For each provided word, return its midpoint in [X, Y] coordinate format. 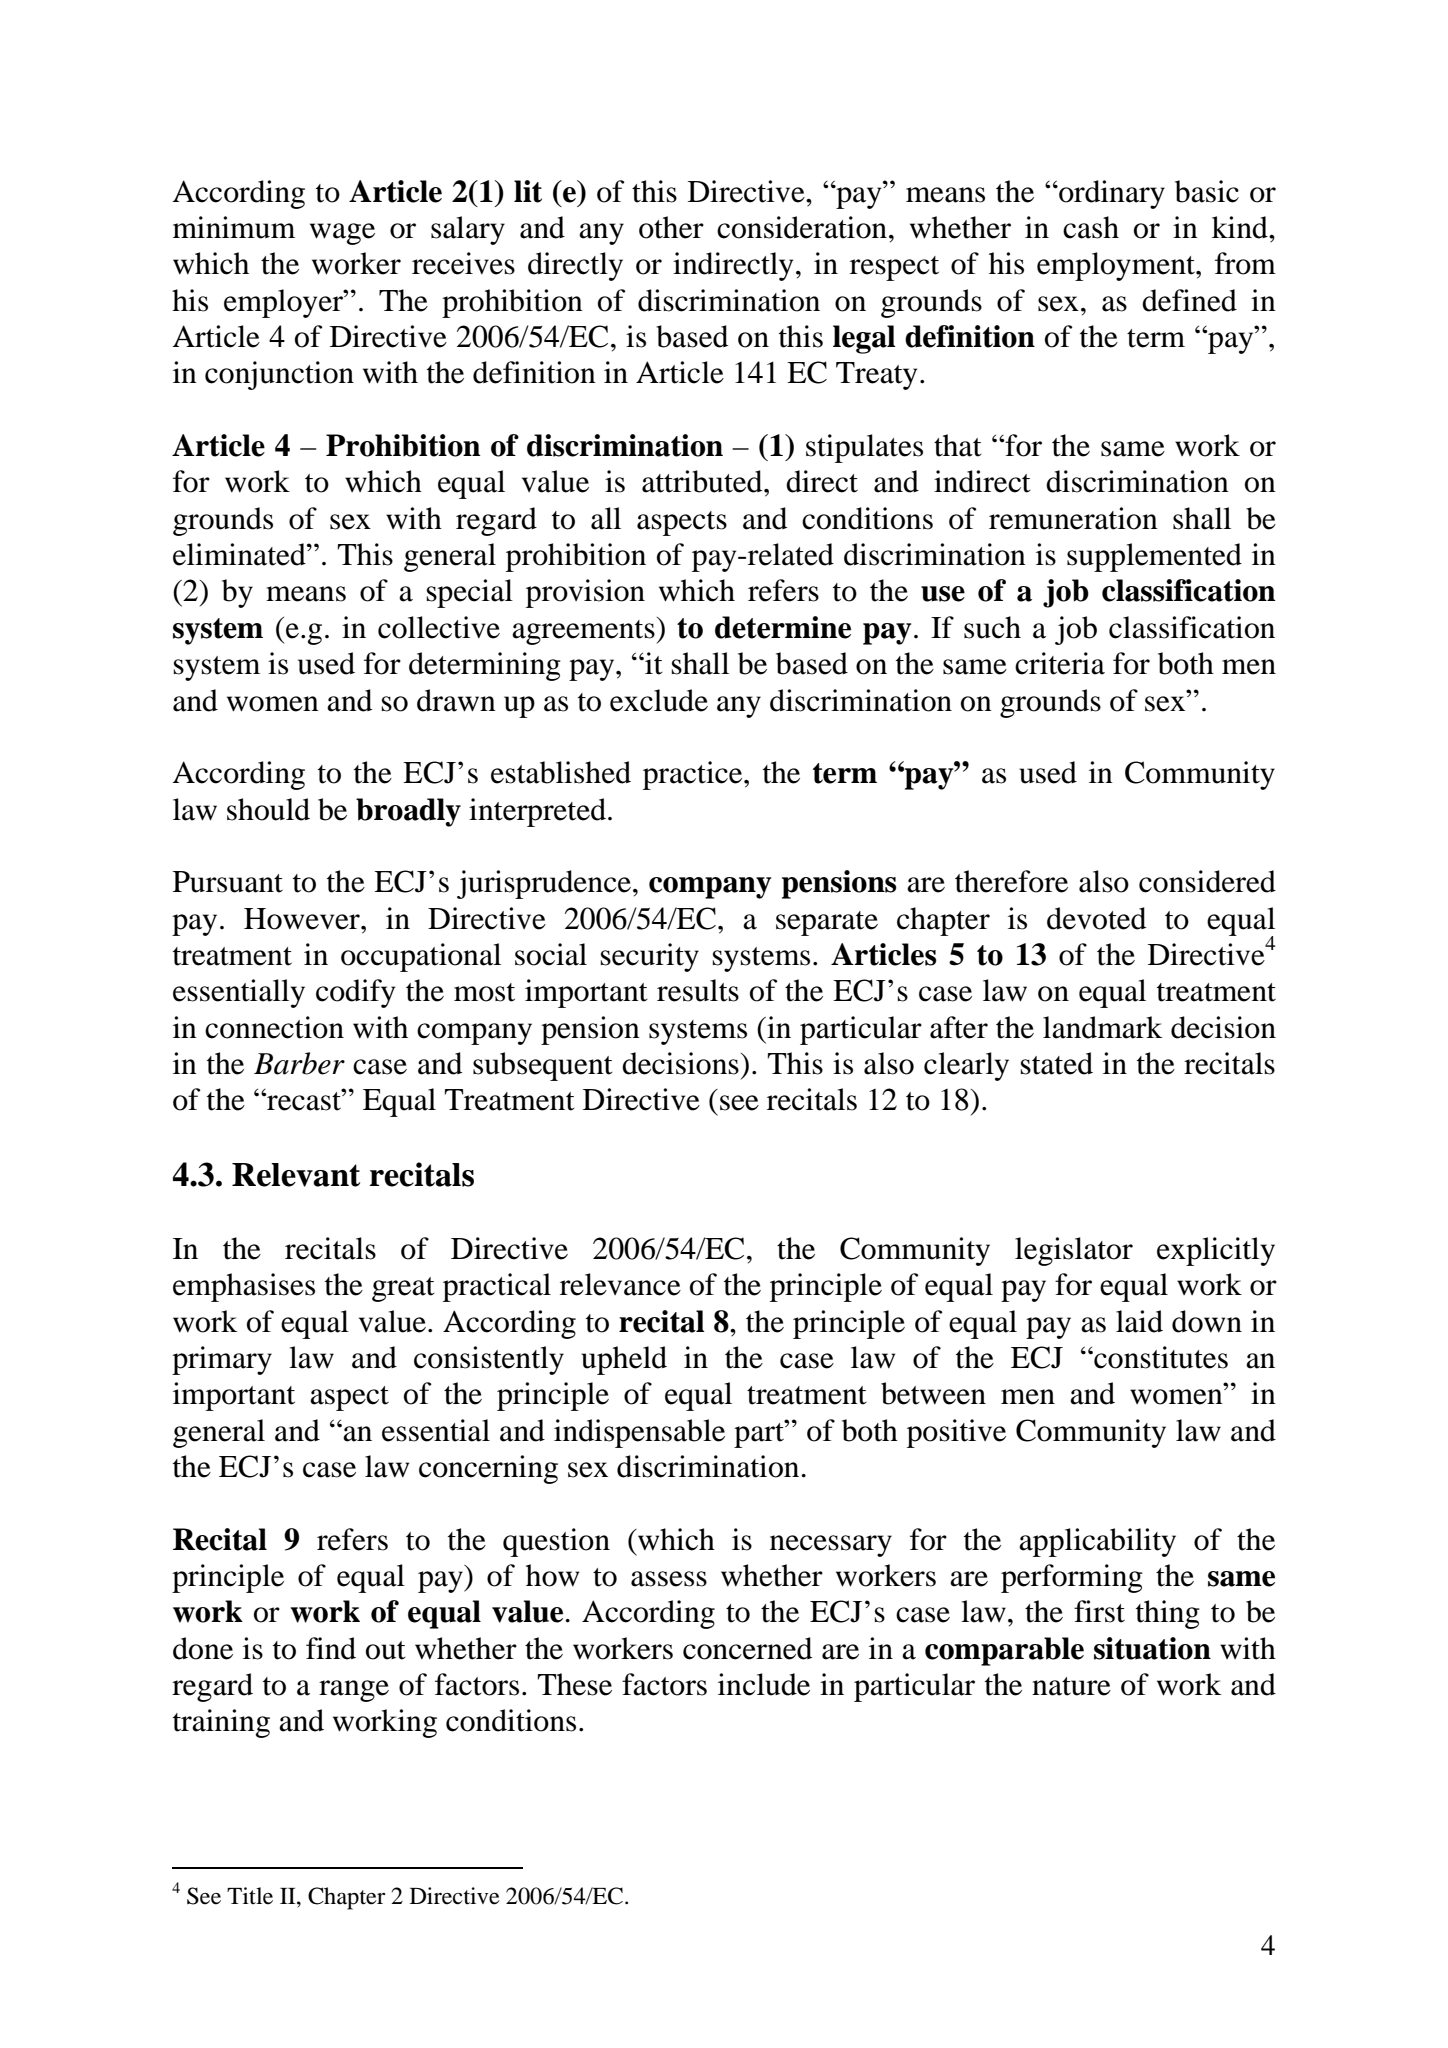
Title [250, 1896]
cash [1091, 227]
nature [1071, 1686]
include [764, 1684]
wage [342, 234]
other [671, 227]
